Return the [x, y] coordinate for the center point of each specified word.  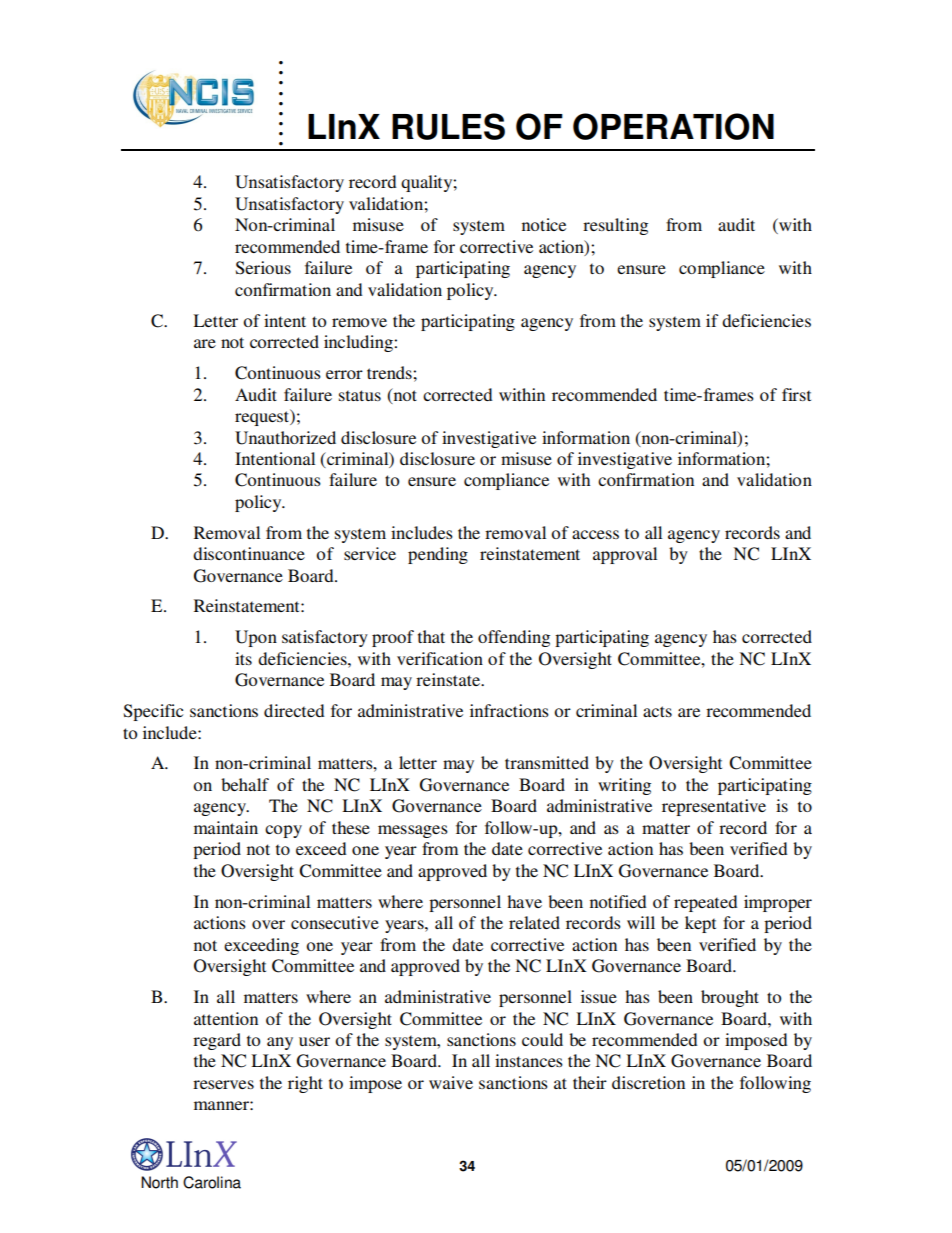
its [243, 658]
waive [451, 1082]
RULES [448, 126]
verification [440, 658]
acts [657, 711]
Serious [263, 268]
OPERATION [673, 126]
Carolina [212, 1182]
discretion [648, 1082]
